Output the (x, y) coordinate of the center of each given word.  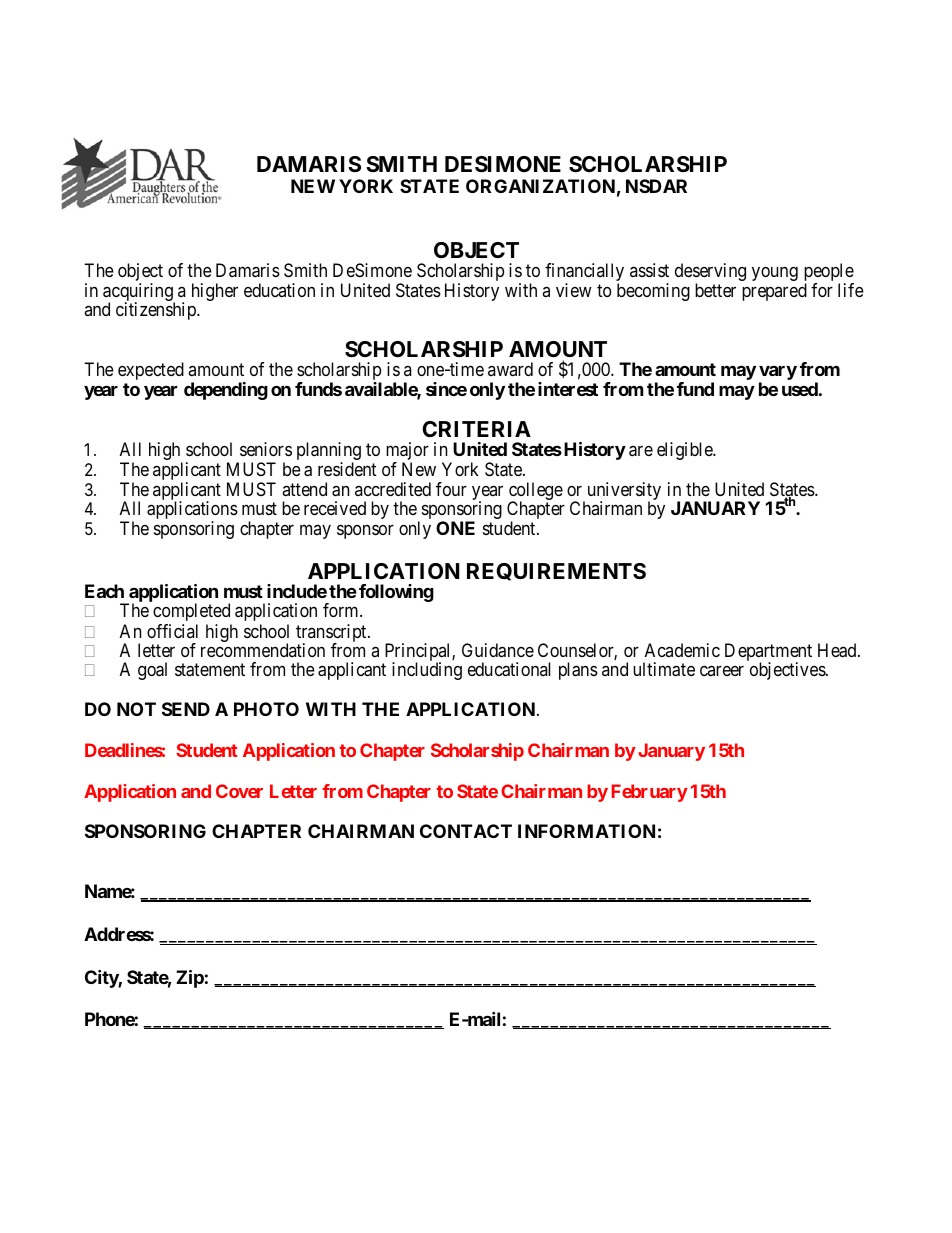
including (427, 671)
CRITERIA (476, 429)
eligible (686, 451)
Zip (190, 979)
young (775, 274)
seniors (266, 449)
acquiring (139, 293)
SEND (186, 709)
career (722, 671)
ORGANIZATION (540, 186)
